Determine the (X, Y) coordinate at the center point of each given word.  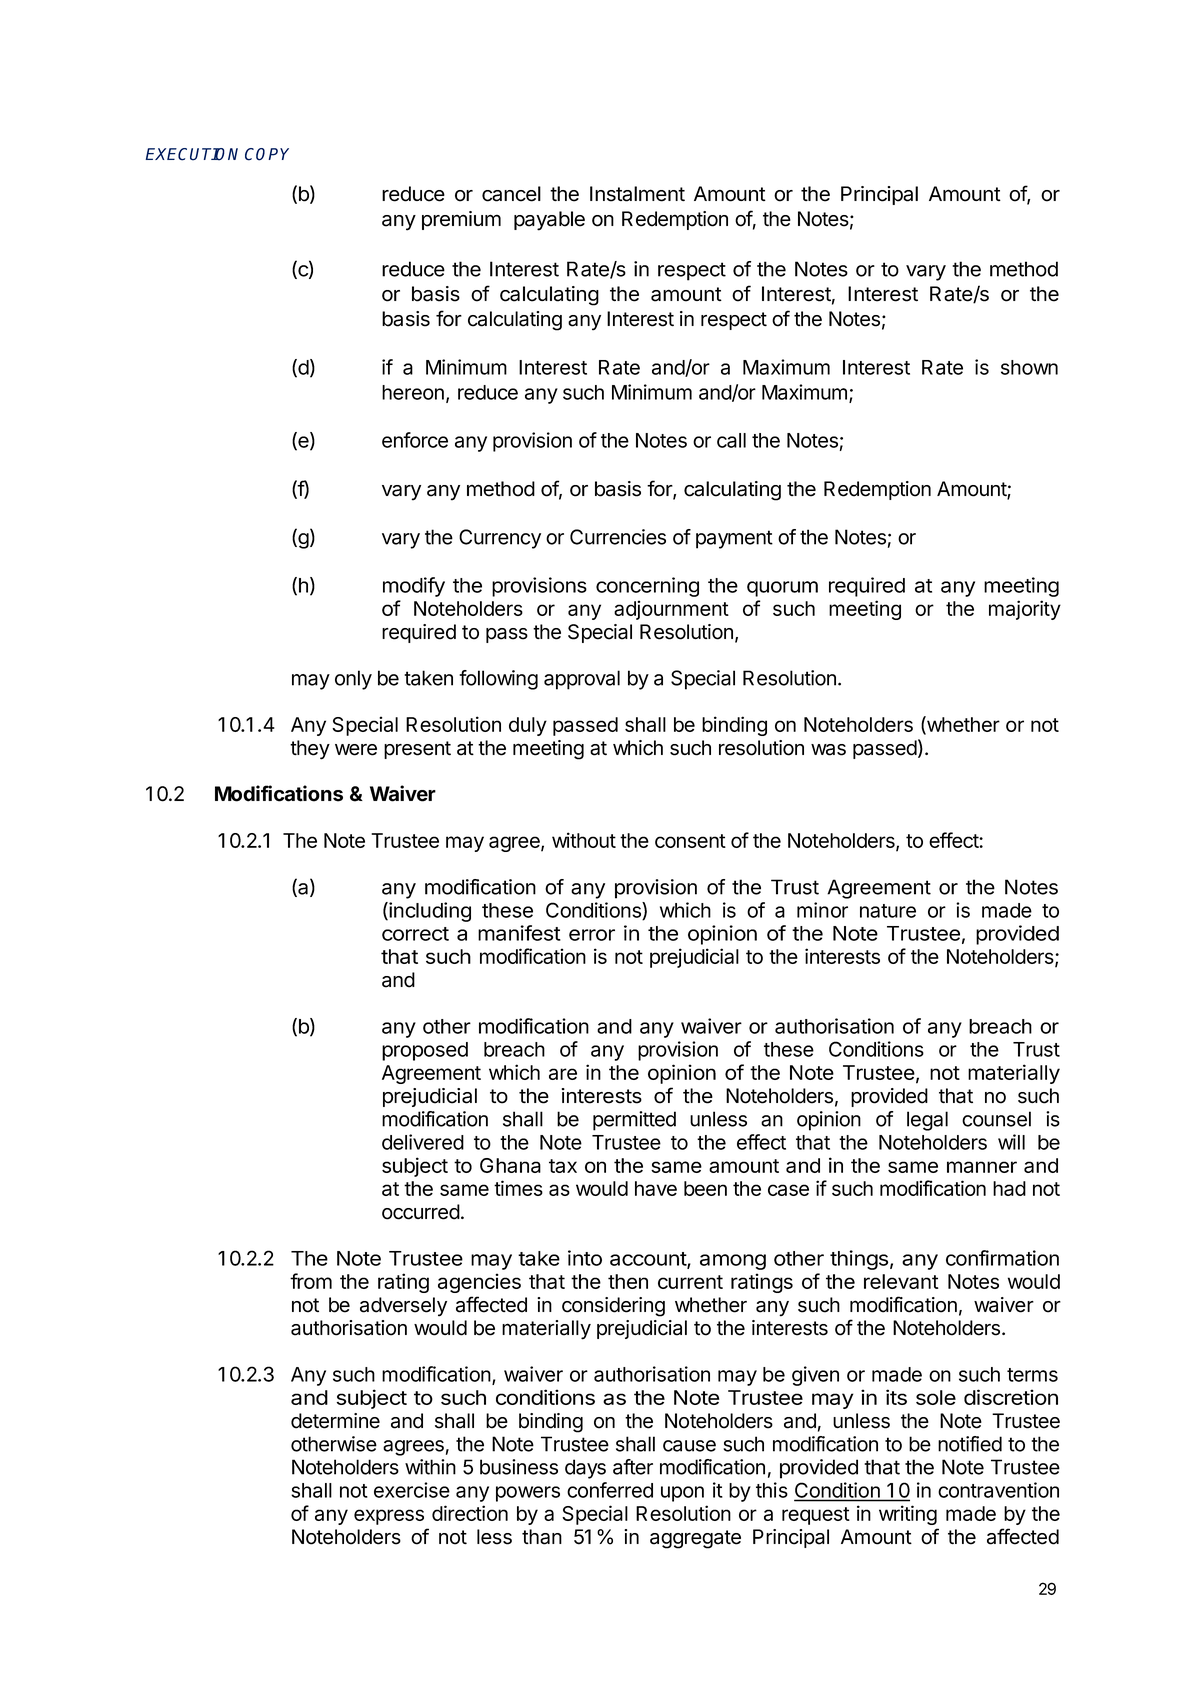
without (584, 840)
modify (414, 587)
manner (982, 1167)
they (310, 750)
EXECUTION (192, 154)
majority (1025, 610)
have (656, 1188)
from (311, 1281)
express (389, 1517)
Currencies (618, 537)
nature (888, 911)
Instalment (637, 194)
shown (1029, 367)
